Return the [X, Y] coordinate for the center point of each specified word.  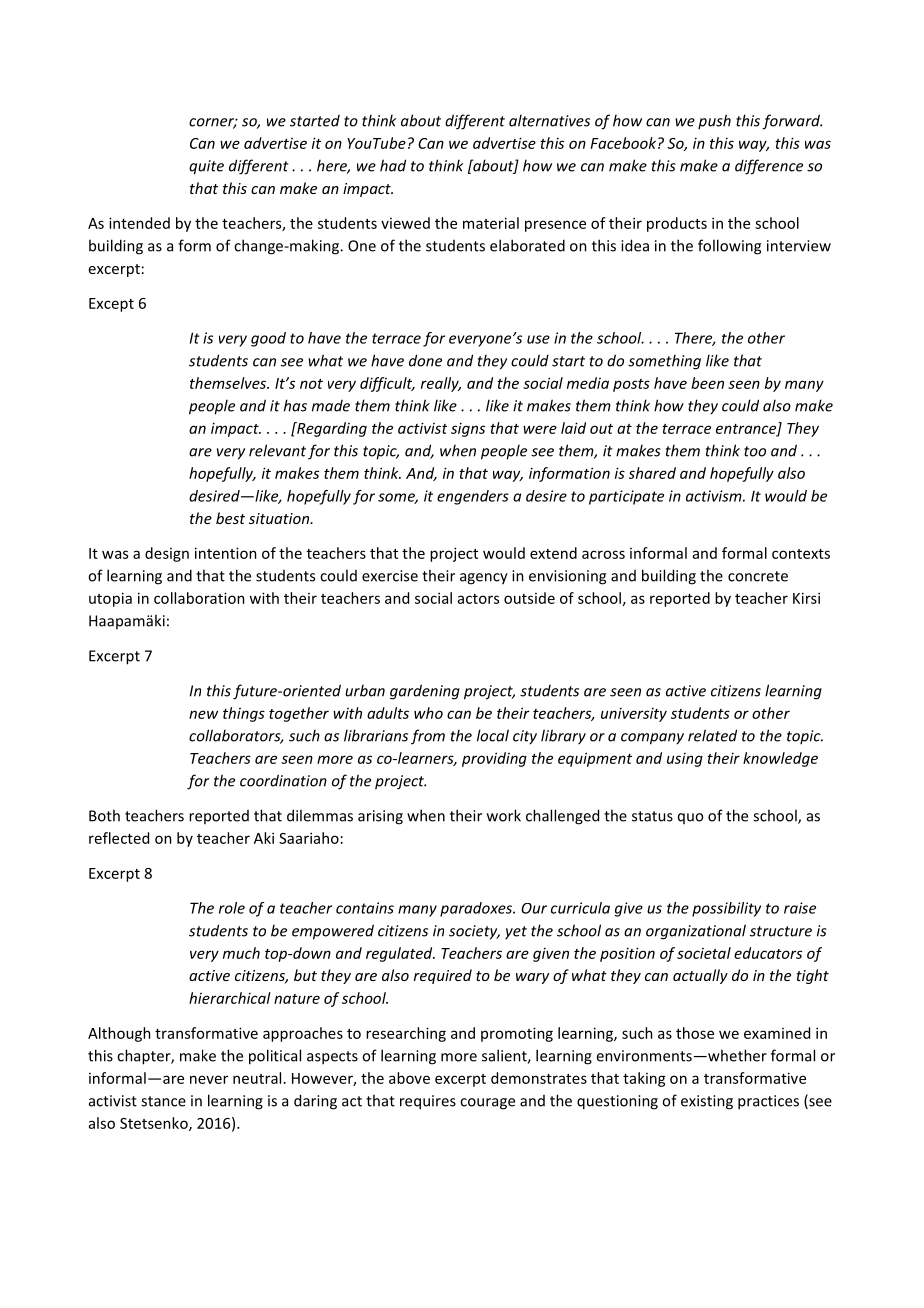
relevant [277, 450]
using [685, 760]
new [203, 714]
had [393, 165]
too [755, 451]
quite [206, 167]
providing [494, 759]
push [714, 121]
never [209, 1079]
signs [468, 430]
